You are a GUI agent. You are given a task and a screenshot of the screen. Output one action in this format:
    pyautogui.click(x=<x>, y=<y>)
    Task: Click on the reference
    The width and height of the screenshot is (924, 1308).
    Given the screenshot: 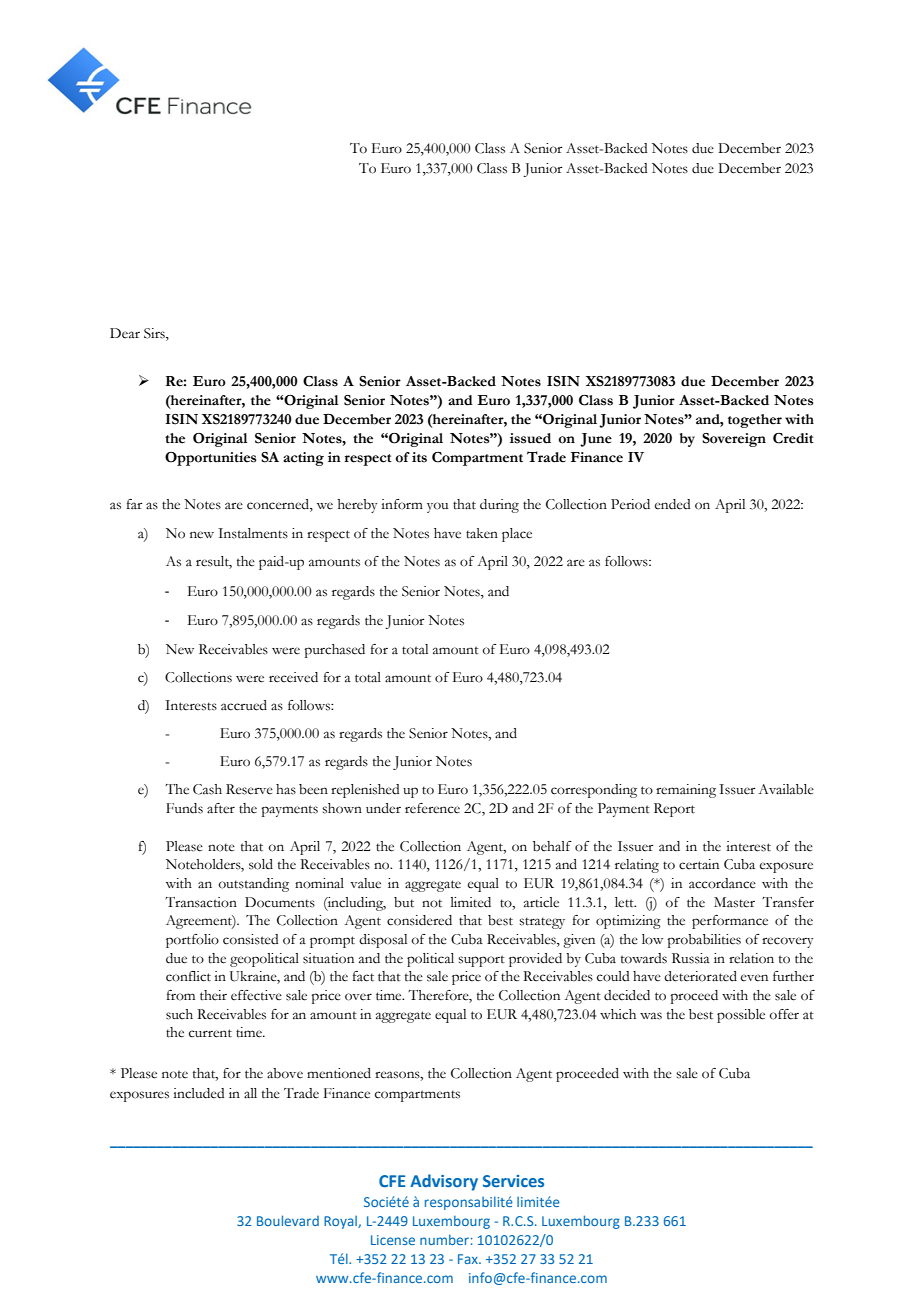 What is the action you would take?
    pyautogui.click(x=432, y=808)
